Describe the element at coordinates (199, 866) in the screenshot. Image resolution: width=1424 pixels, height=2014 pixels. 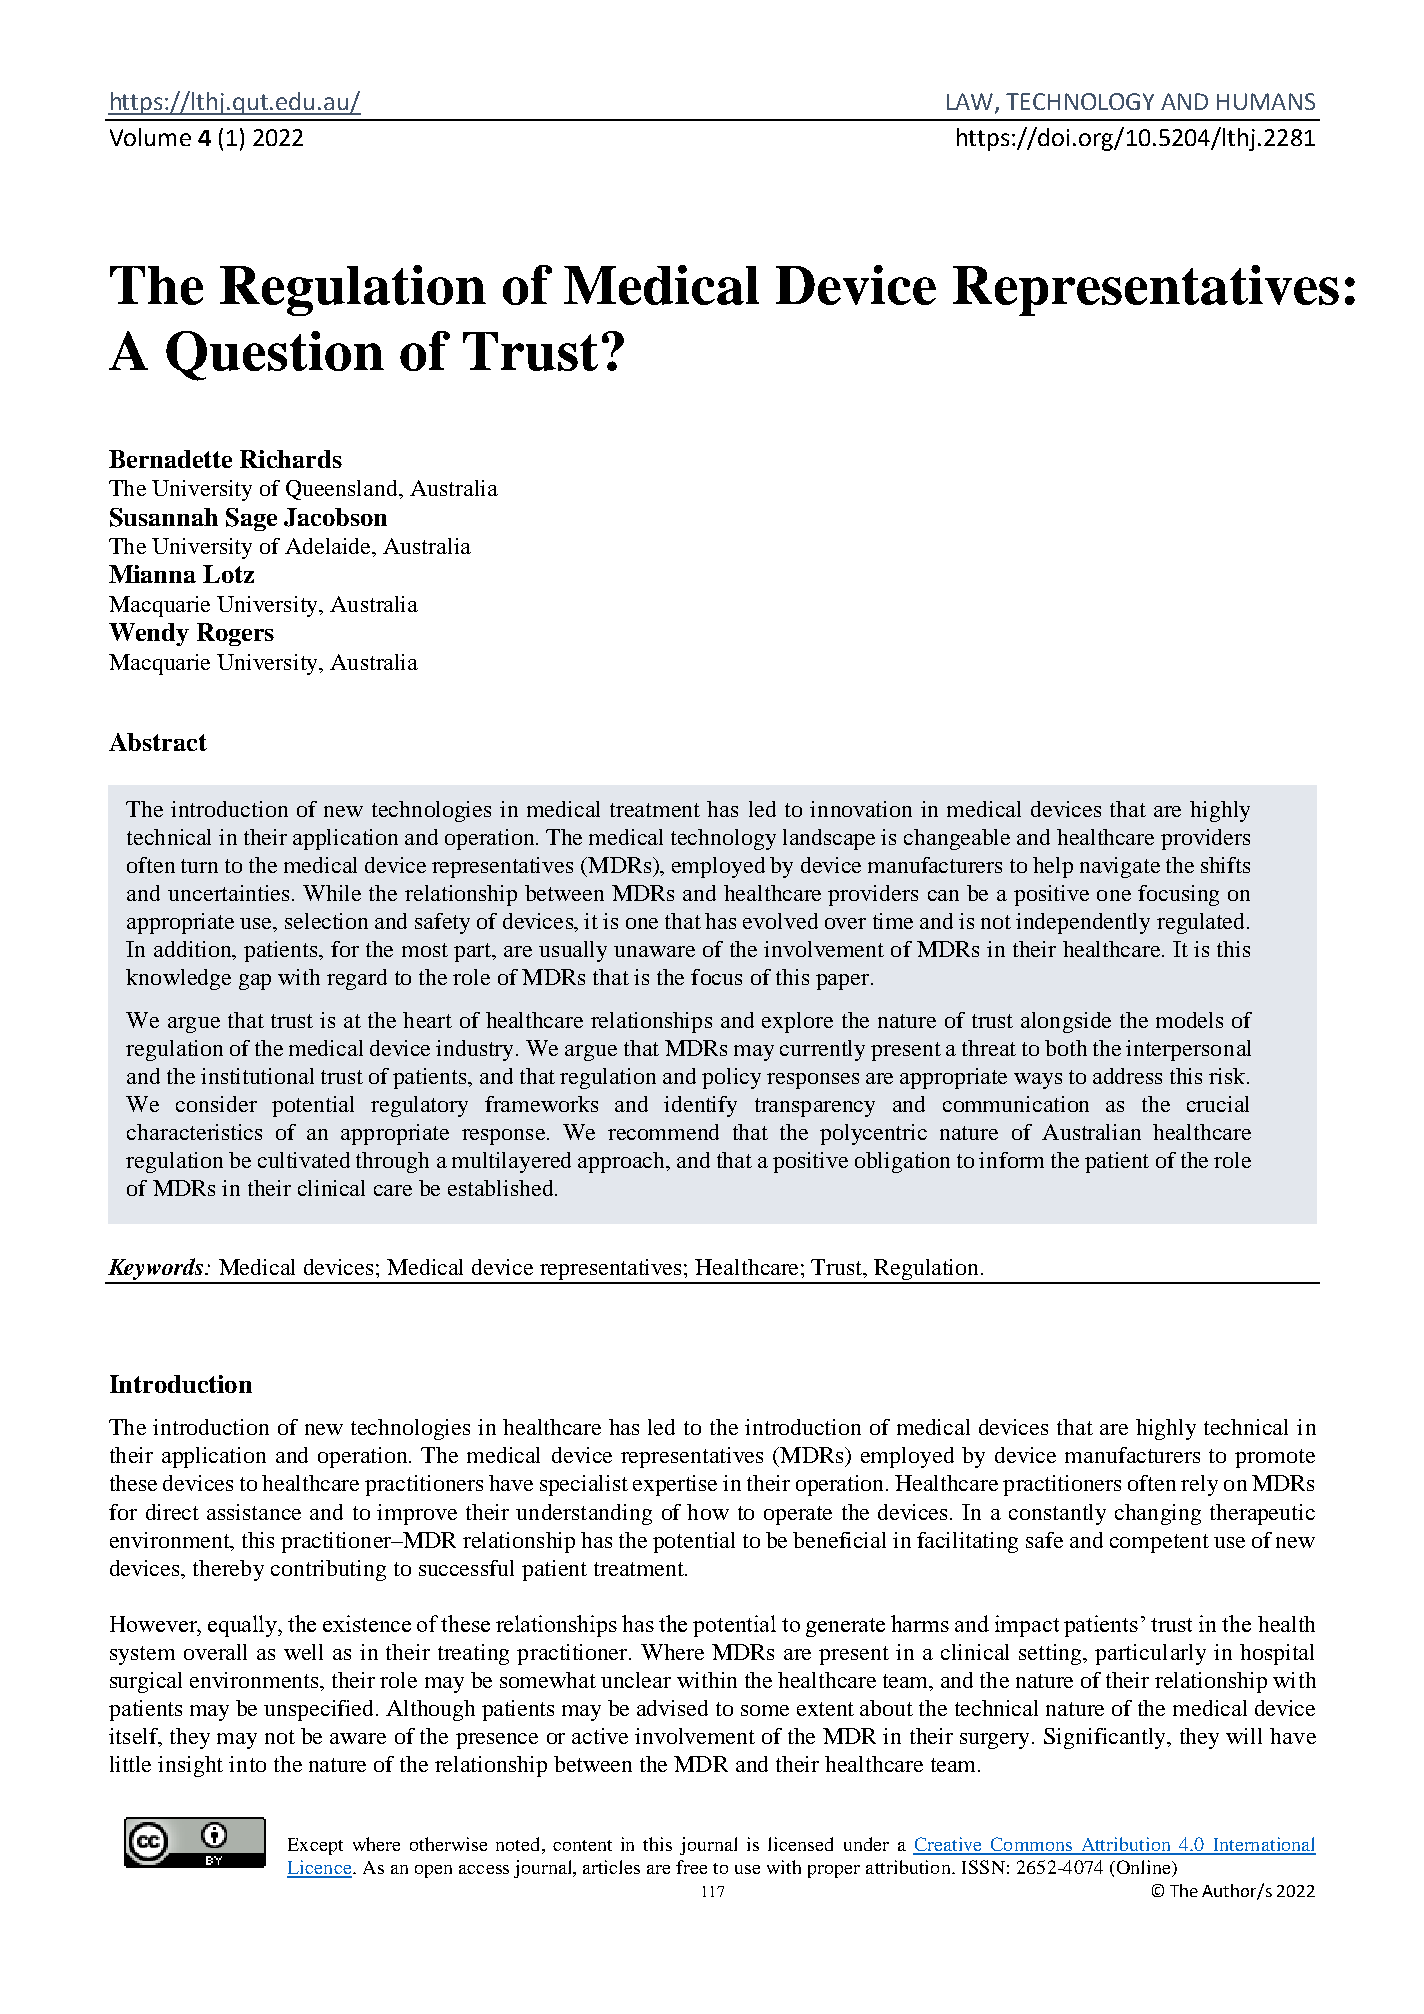
I see `turn` at that location.
